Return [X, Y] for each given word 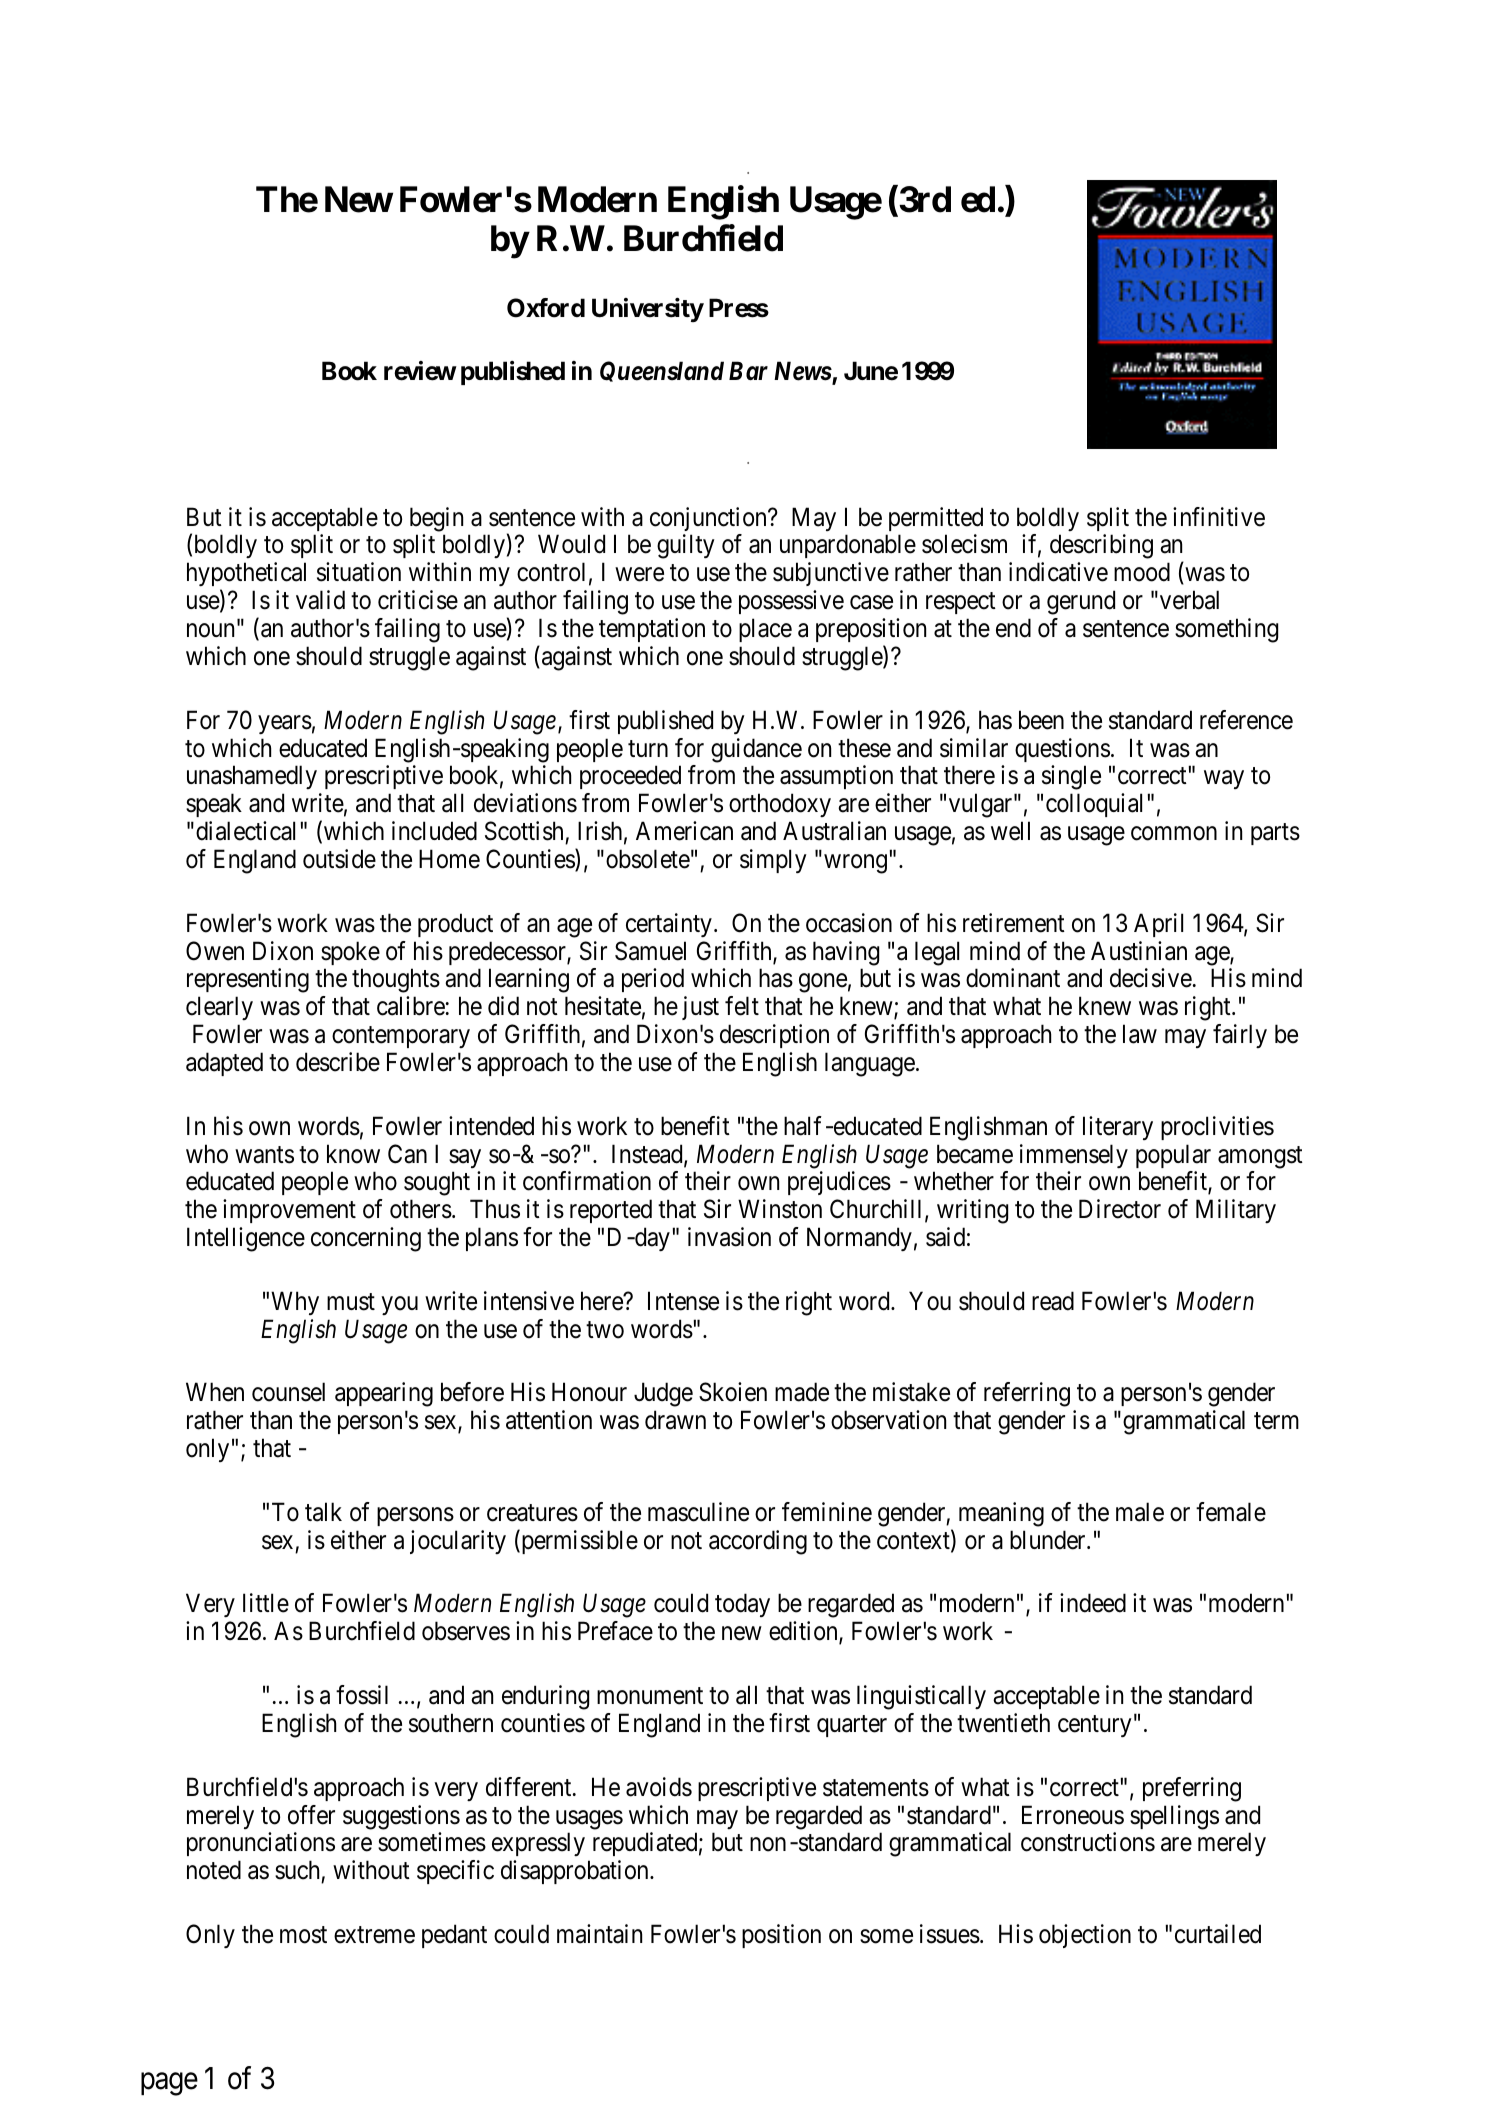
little [266, 1603]
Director [1120, 1209]
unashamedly [252, 777]
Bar [748, 370]
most [303, 1935]
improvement [289, 1211]
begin [436, 519]
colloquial [1094, 805]
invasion [729, 1237]
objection [1085, 1936]
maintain [599, 1934]
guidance [756, 750]
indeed [1093, 1603]
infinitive [1219, 517]
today [742, 1605]
